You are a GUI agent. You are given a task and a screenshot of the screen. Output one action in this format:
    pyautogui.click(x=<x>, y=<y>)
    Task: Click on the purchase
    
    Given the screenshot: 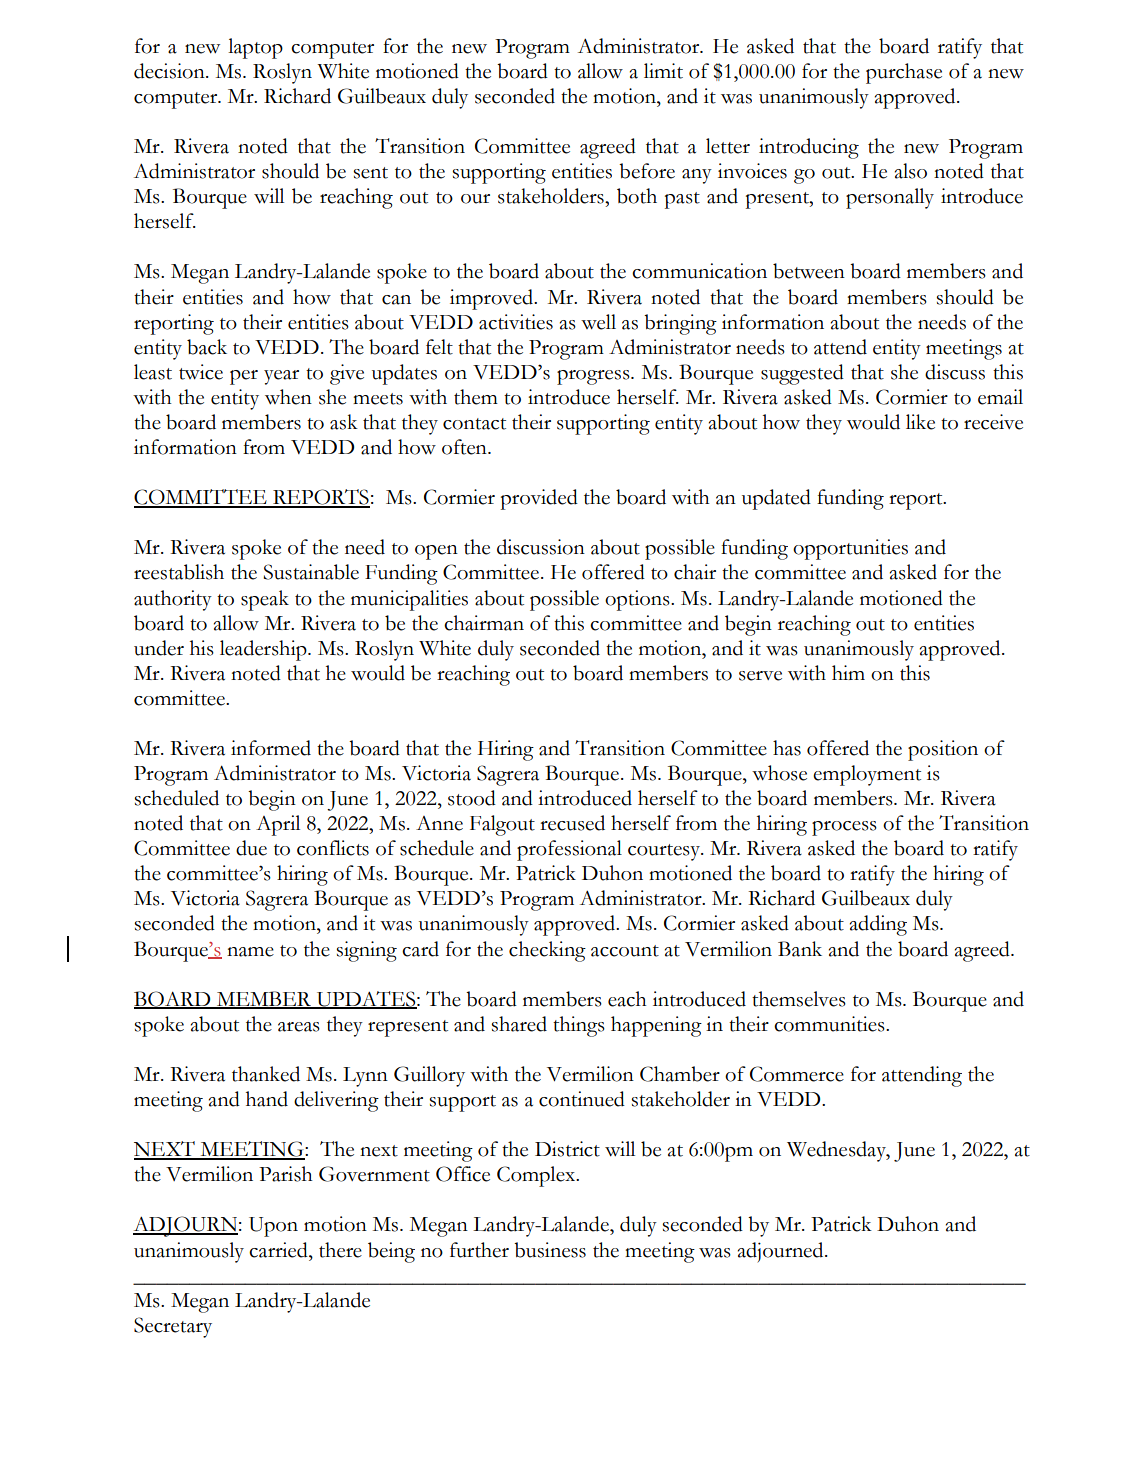 What is the action you would take?
    pyautogui.click(x=904, y=73)
